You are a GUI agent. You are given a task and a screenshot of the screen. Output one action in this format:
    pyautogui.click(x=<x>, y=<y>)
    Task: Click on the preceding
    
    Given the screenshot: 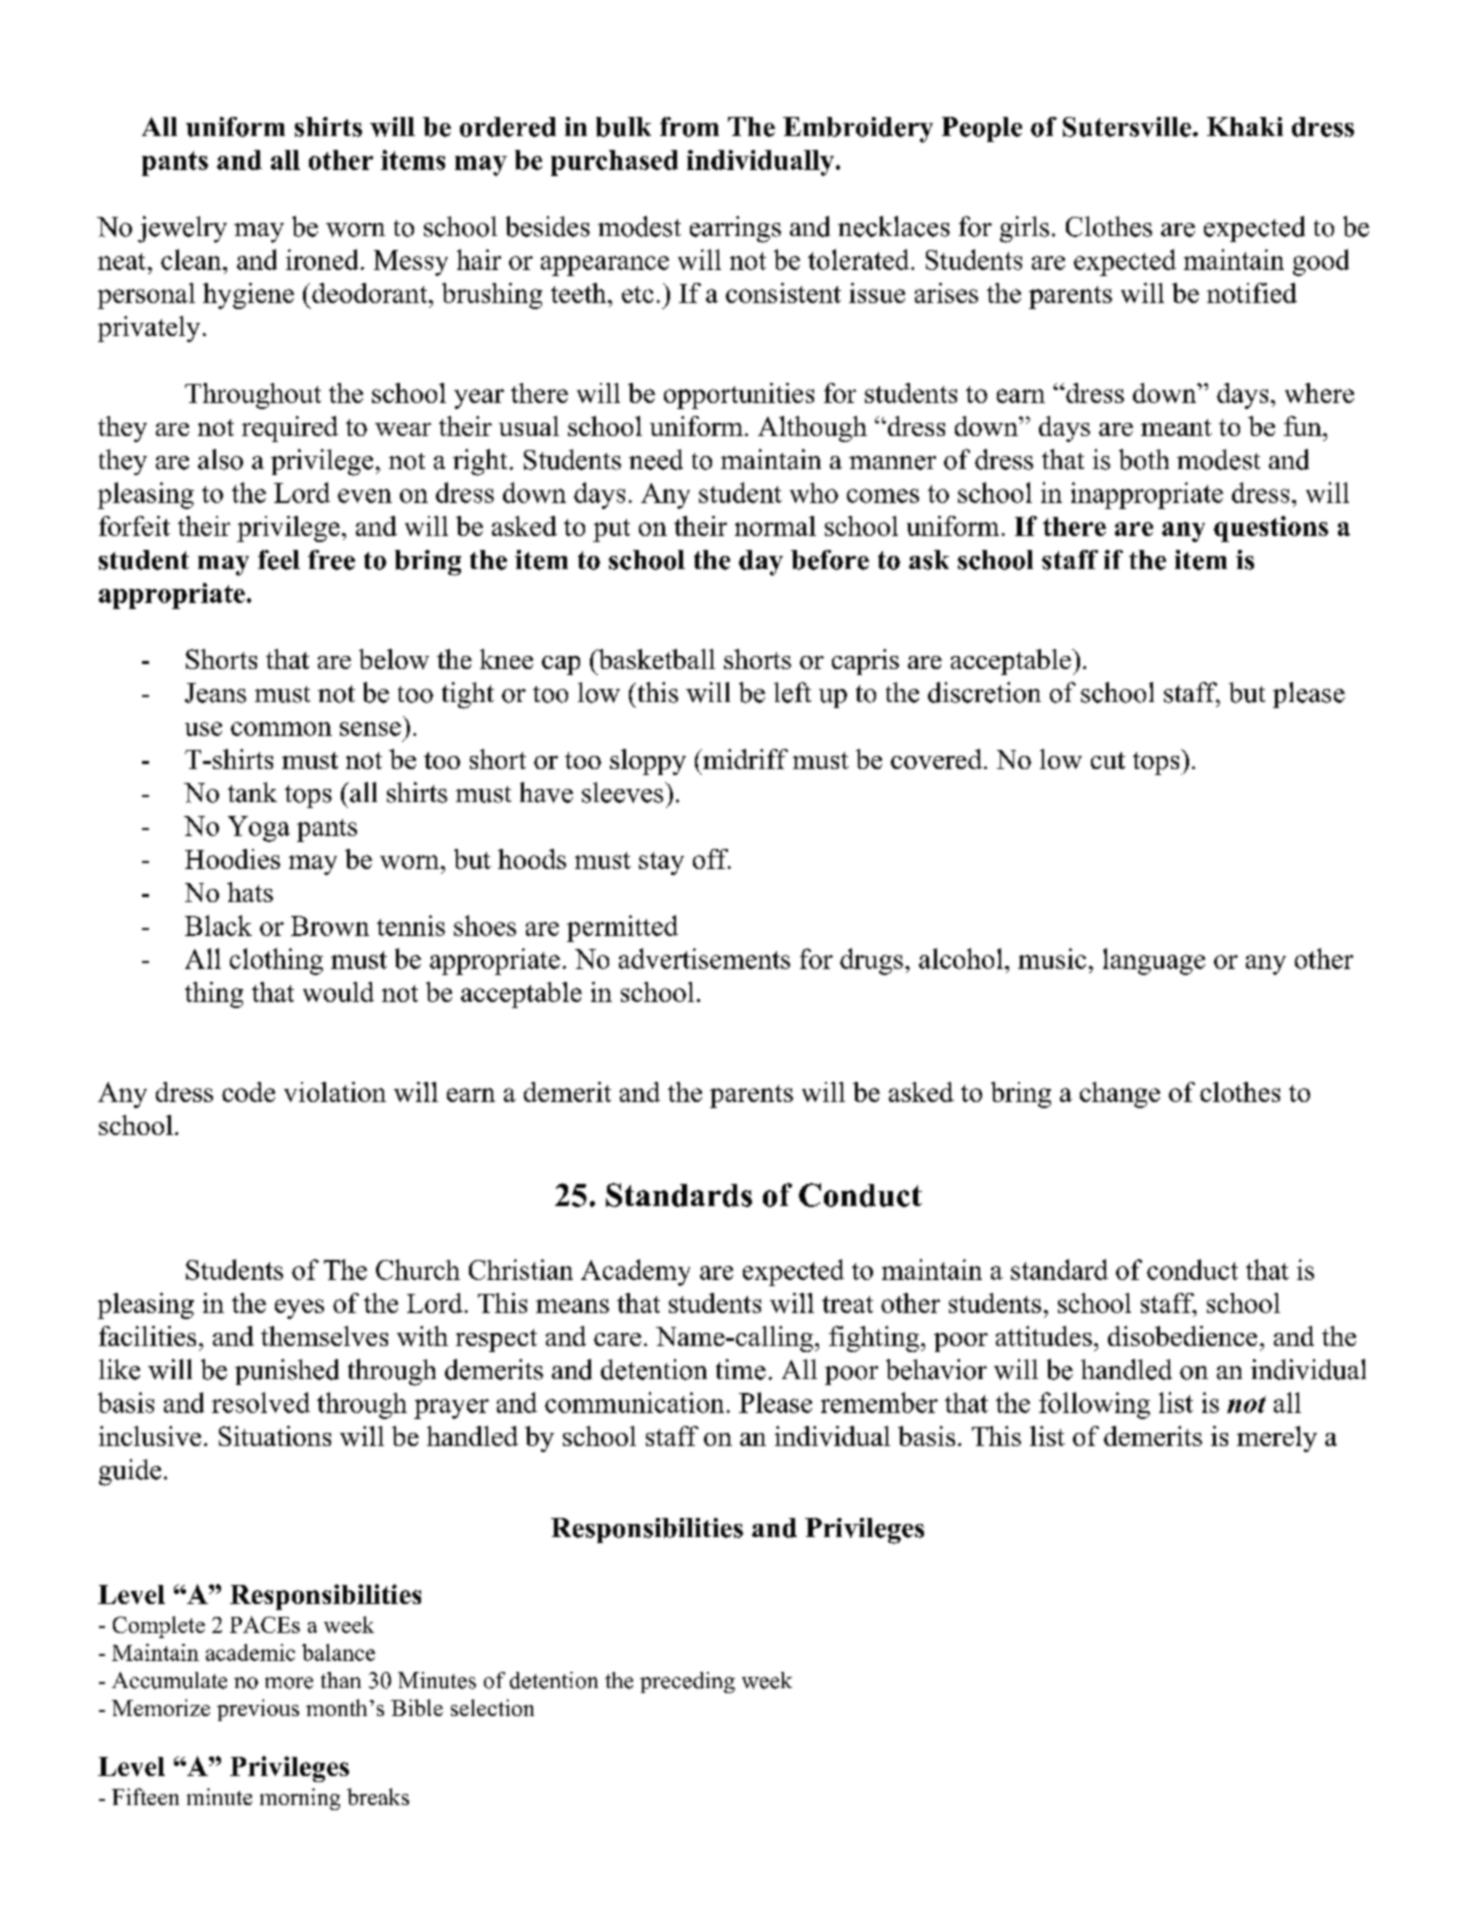 What is the action you would take?
    pyautogui.click(x=687, y=1682)
